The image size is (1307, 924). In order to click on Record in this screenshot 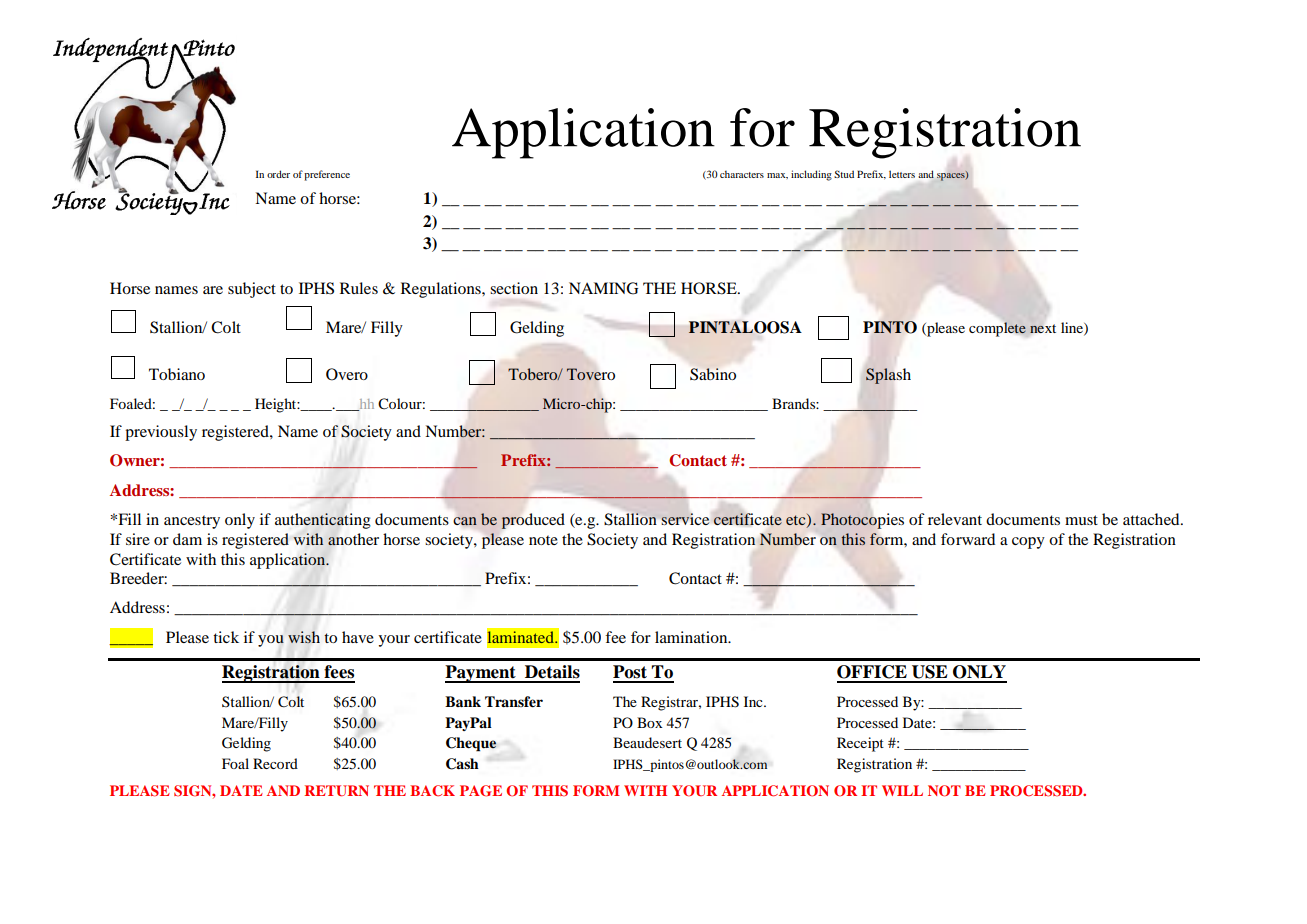, I will do `click(275, 763)`.
